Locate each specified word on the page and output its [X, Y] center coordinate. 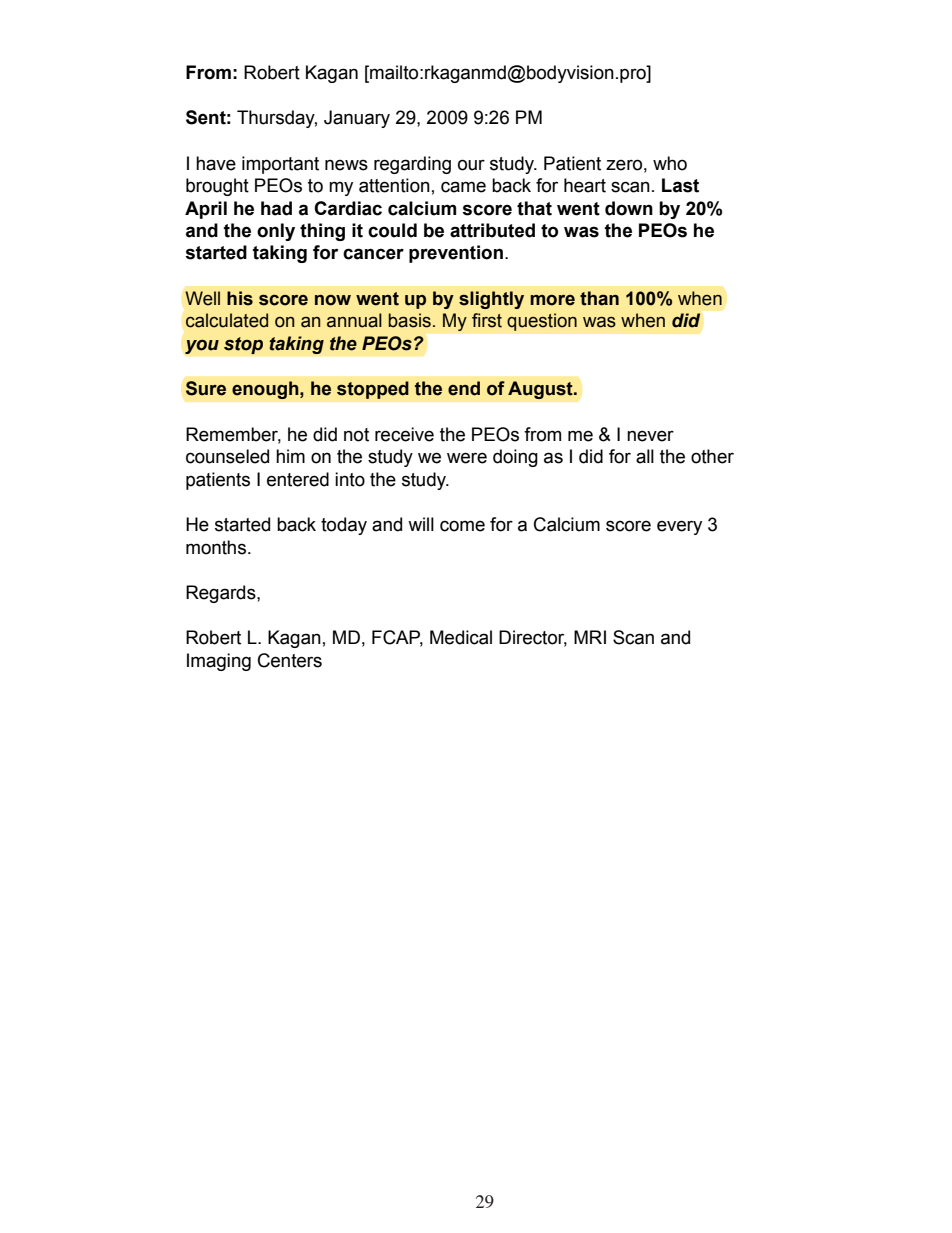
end [464, 388]
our [471, 165]
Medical [461, 637]
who [670, 163]
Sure [206, 388]
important [280, 165]
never [650, 436]
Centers [290, 660]
